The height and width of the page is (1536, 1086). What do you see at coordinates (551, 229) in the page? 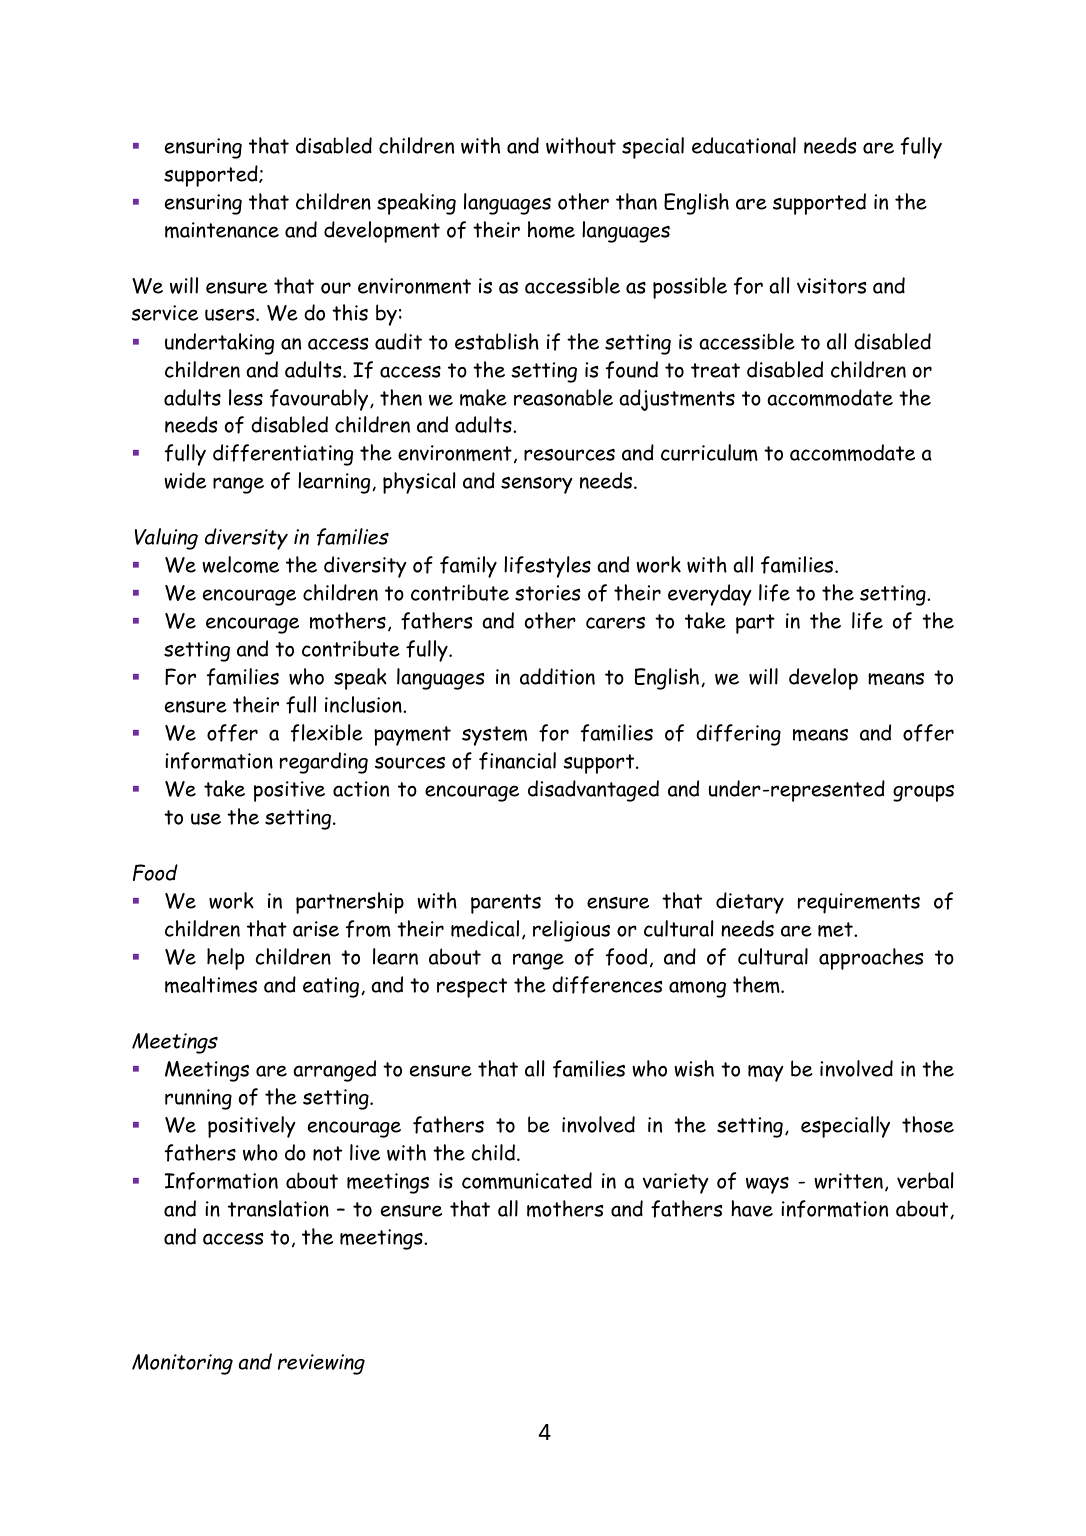
I see `home` at bounding box center [551, 229].
